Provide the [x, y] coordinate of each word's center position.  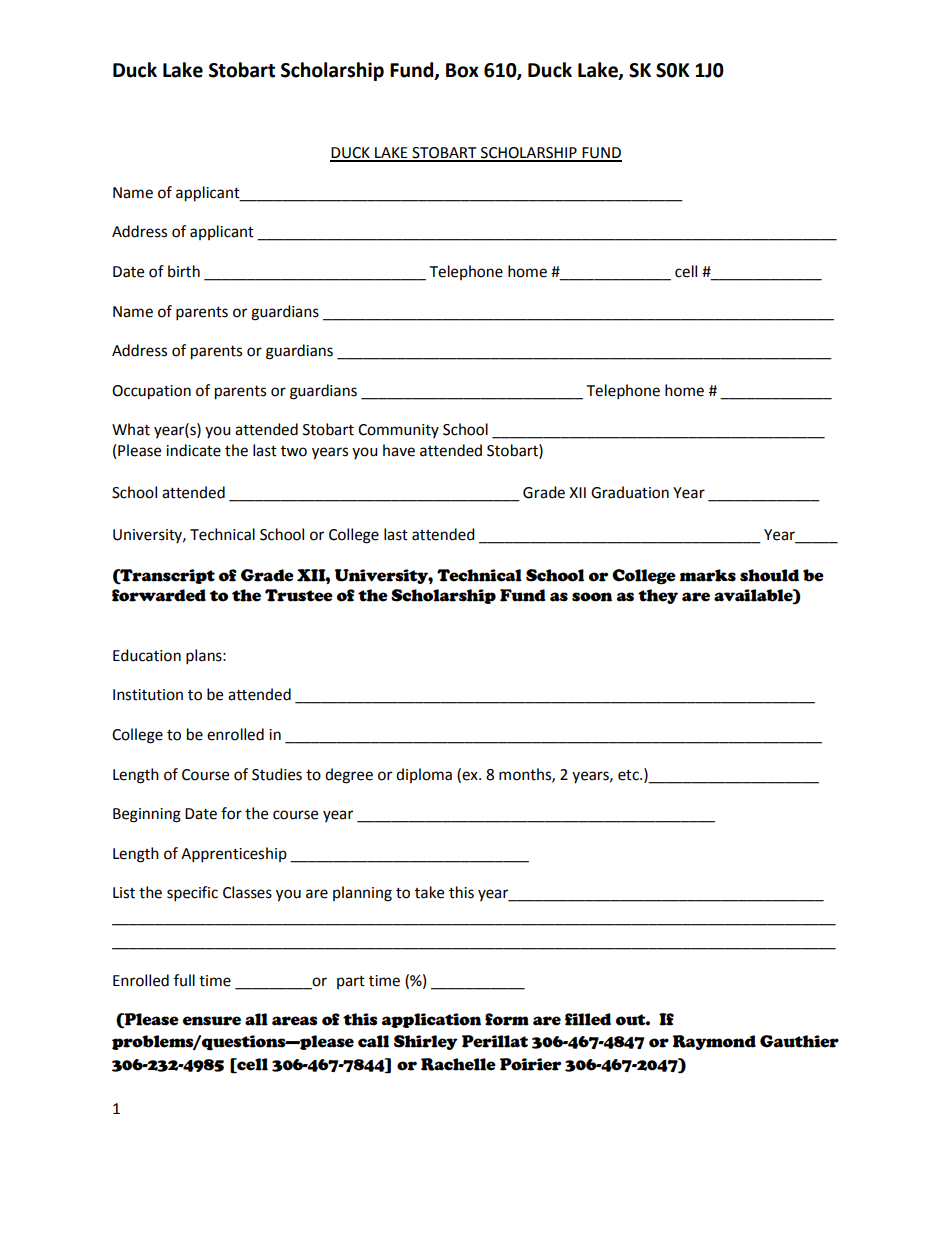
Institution [148, 695]
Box [462, 70]
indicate [193, 450]
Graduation [630, 492]
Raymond [714, 1042]
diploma [424, 775]
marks [708, 575]
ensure [212, 1021]
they [658, 596]
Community [398, 431]
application [431, 1020]
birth [184, 271]
